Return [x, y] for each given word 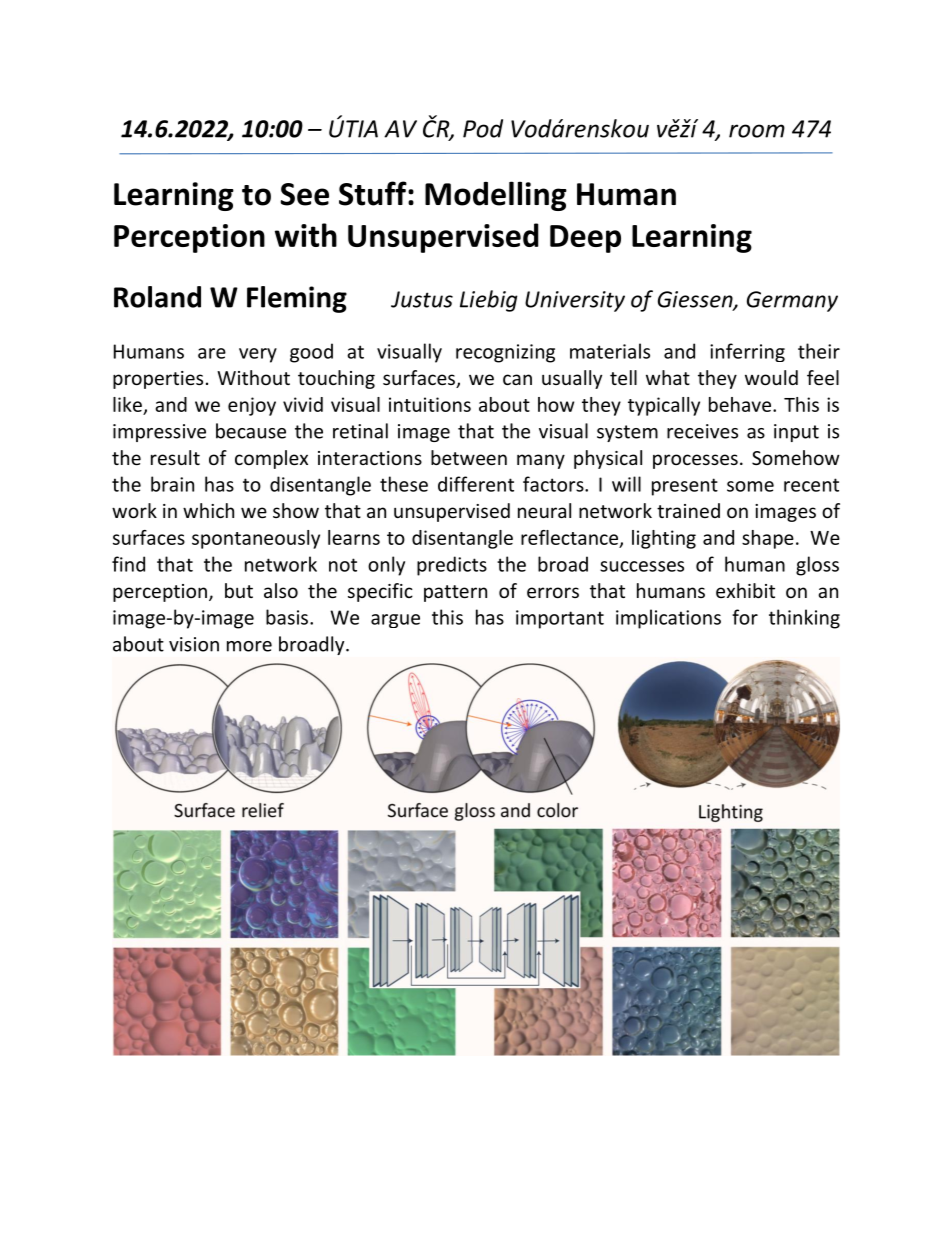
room [757, 131]
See [305, 194]
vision [194, 644]
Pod [483, 128]
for [745, 617]
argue [395, 621]
